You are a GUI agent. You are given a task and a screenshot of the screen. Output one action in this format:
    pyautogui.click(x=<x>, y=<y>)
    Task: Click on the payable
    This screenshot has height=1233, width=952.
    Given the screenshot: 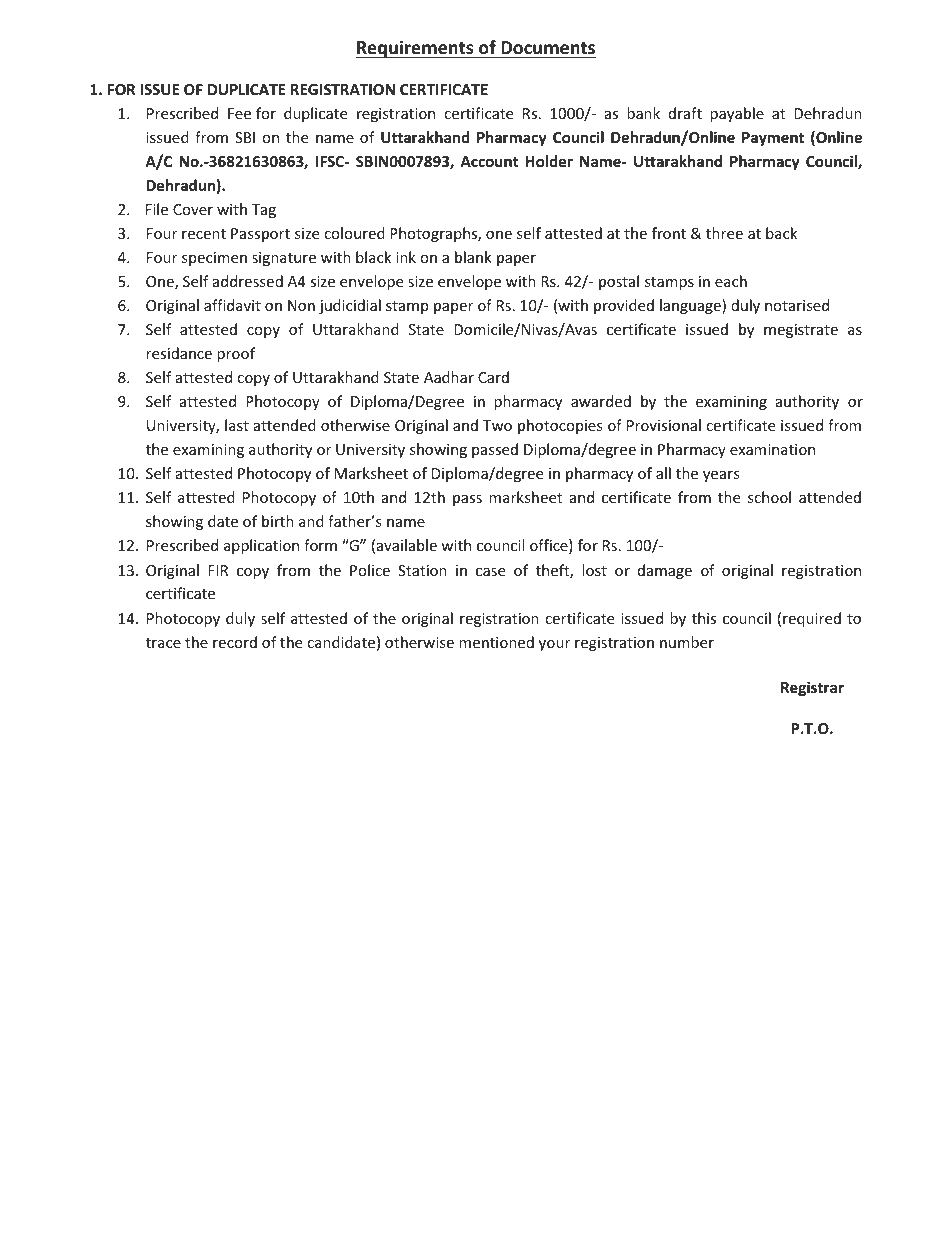 What is the action you would take?
    pyautogui.click(x=737, y=114)
